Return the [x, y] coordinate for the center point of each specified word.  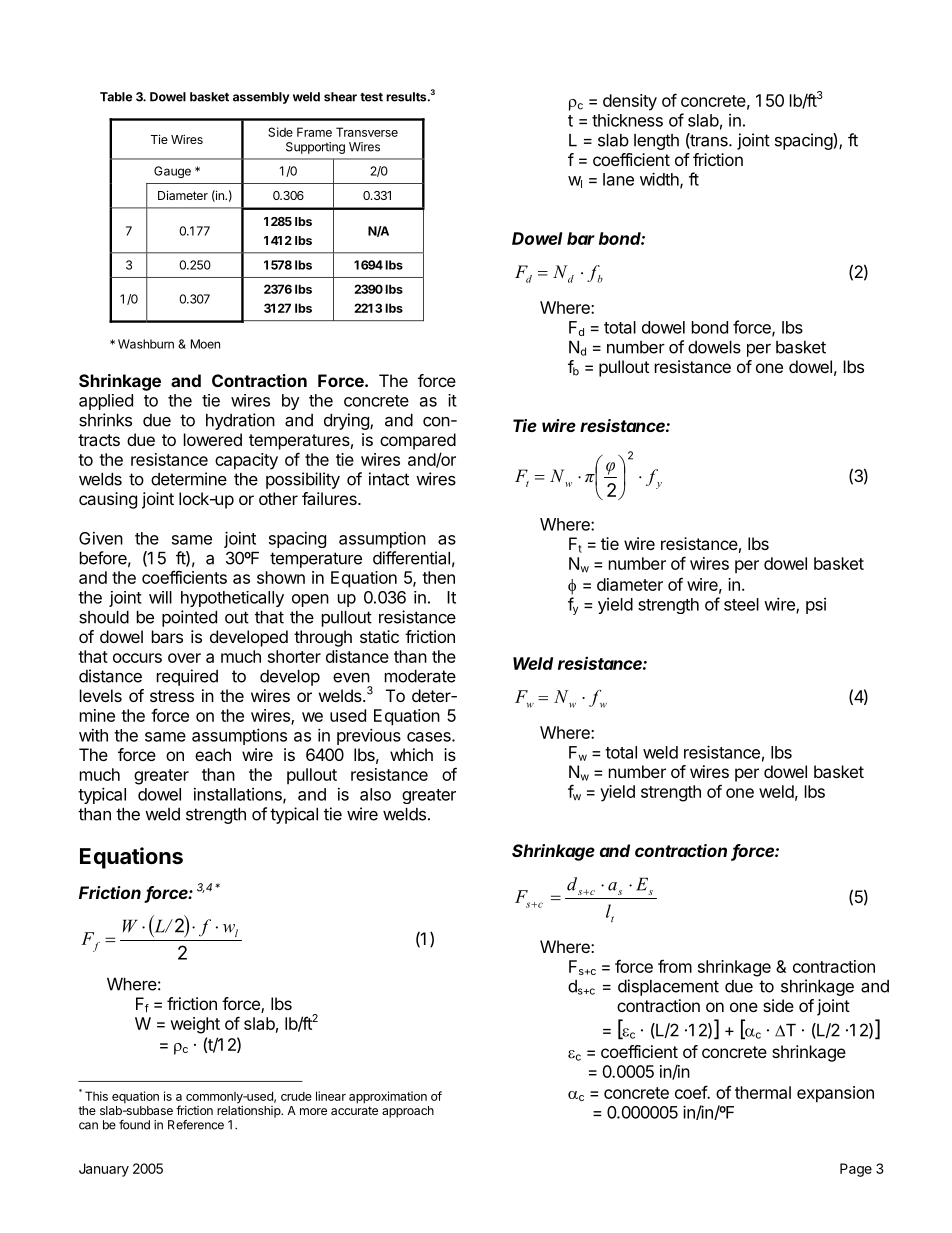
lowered [213, 439]
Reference [196, 1125]
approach [408, 1112]
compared [418, 441]
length [656, 142]
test [371, 97]
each [213, 754]
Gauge [172, 172]
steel [741, 604]
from [675, 966]
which [411, 754]
